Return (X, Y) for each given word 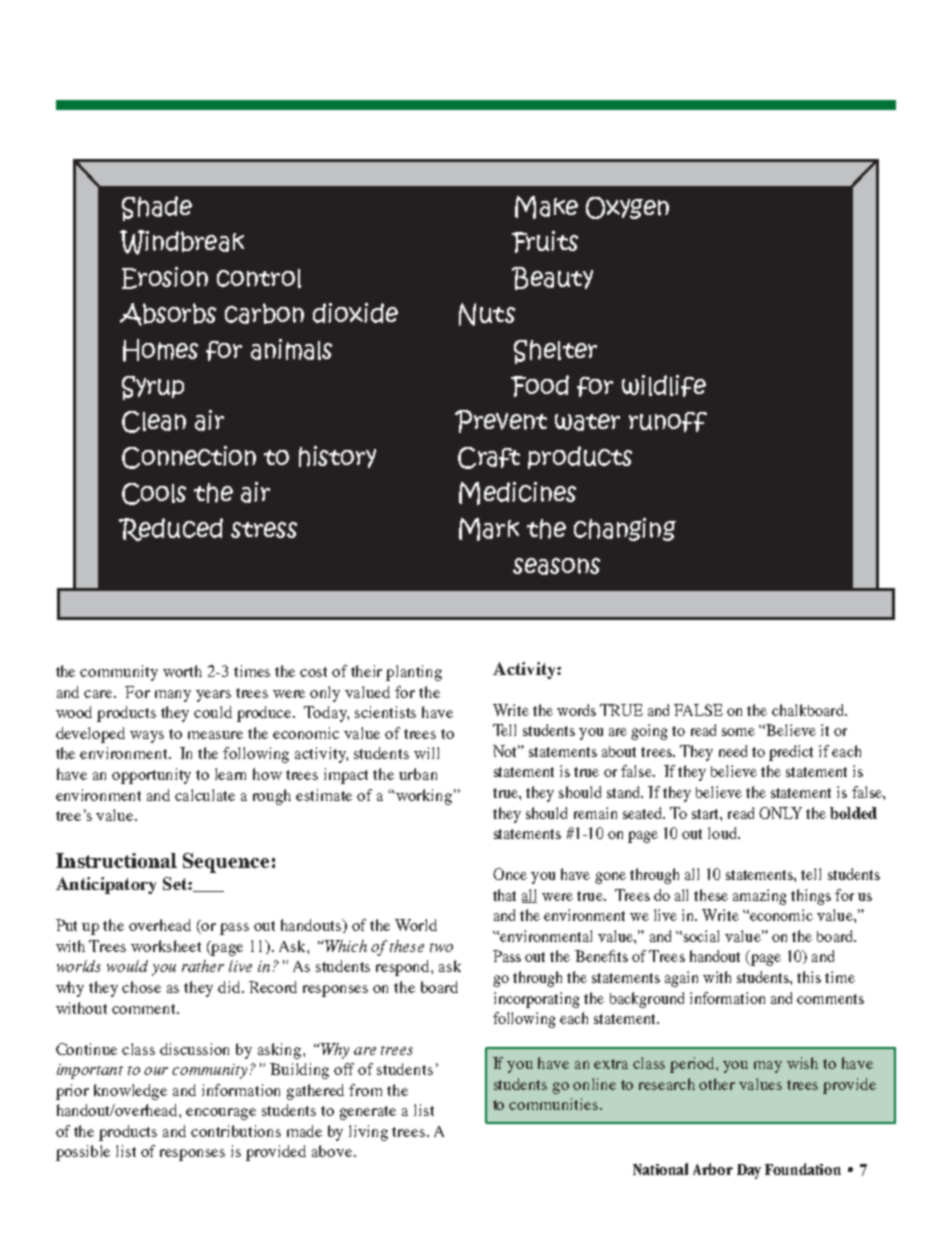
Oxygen (627, 208)
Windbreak (182, 242)
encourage (221, 1114)
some (738, 732)
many (173, 696)
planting (414, 673)
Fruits (545, 242)
